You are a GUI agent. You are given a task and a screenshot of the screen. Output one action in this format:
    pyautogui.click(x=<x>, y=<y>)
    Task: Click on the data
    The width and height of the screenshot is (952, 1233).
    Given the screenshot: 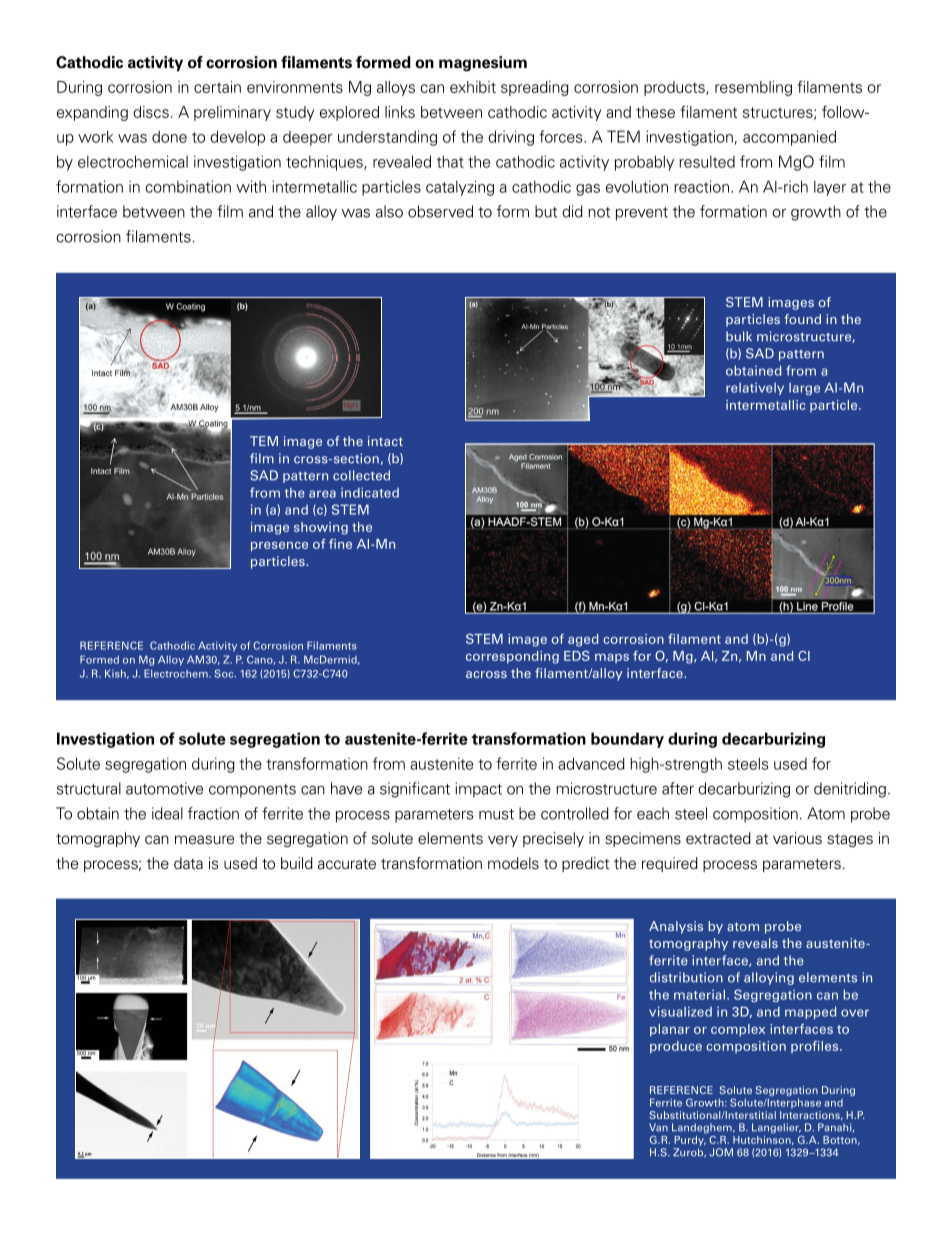 What is the action you would take?
    pyautogui.click(x=188, y=863)
